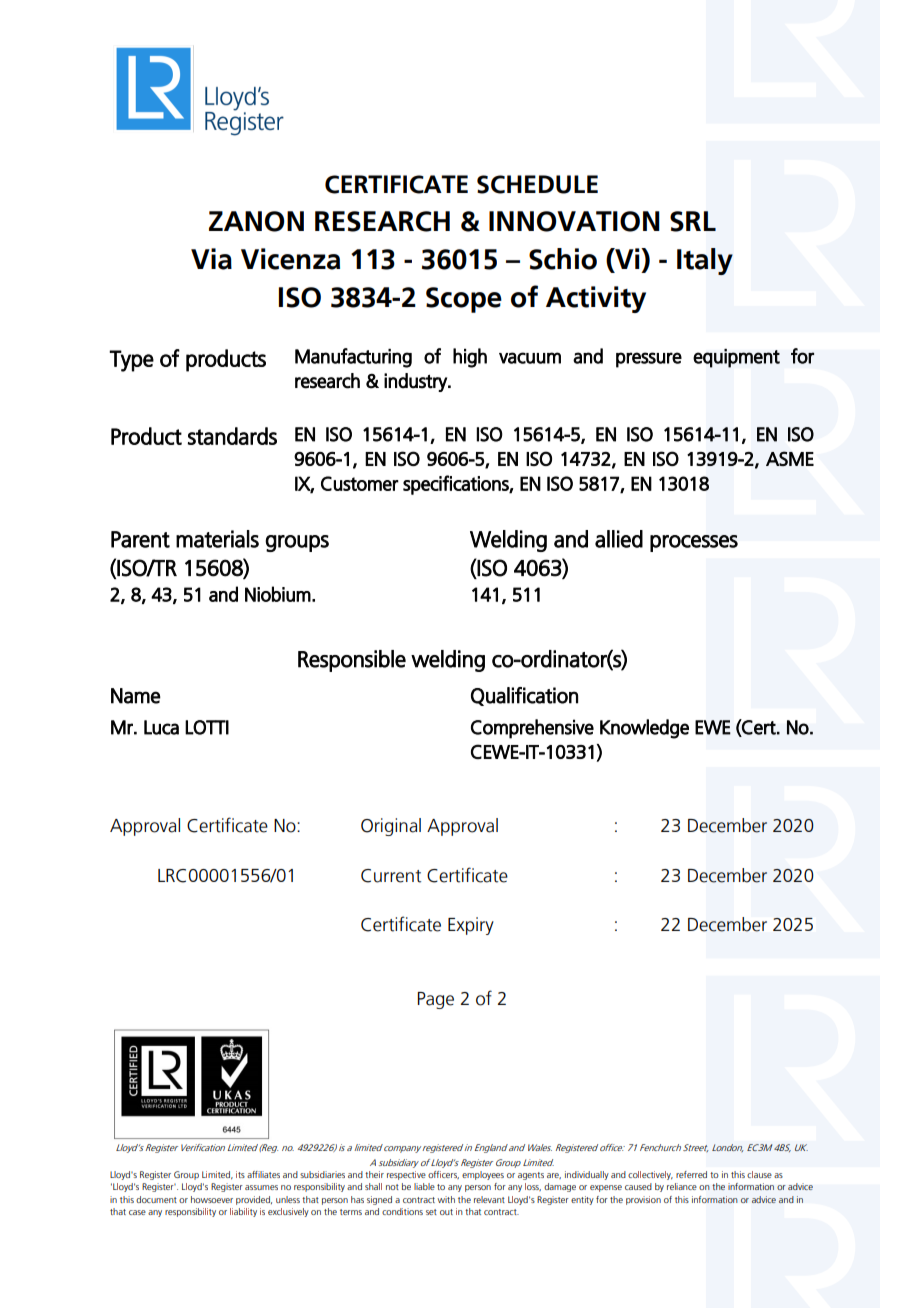 The image size is (924, 1308). I want to click on Current, so click(391, 876).
